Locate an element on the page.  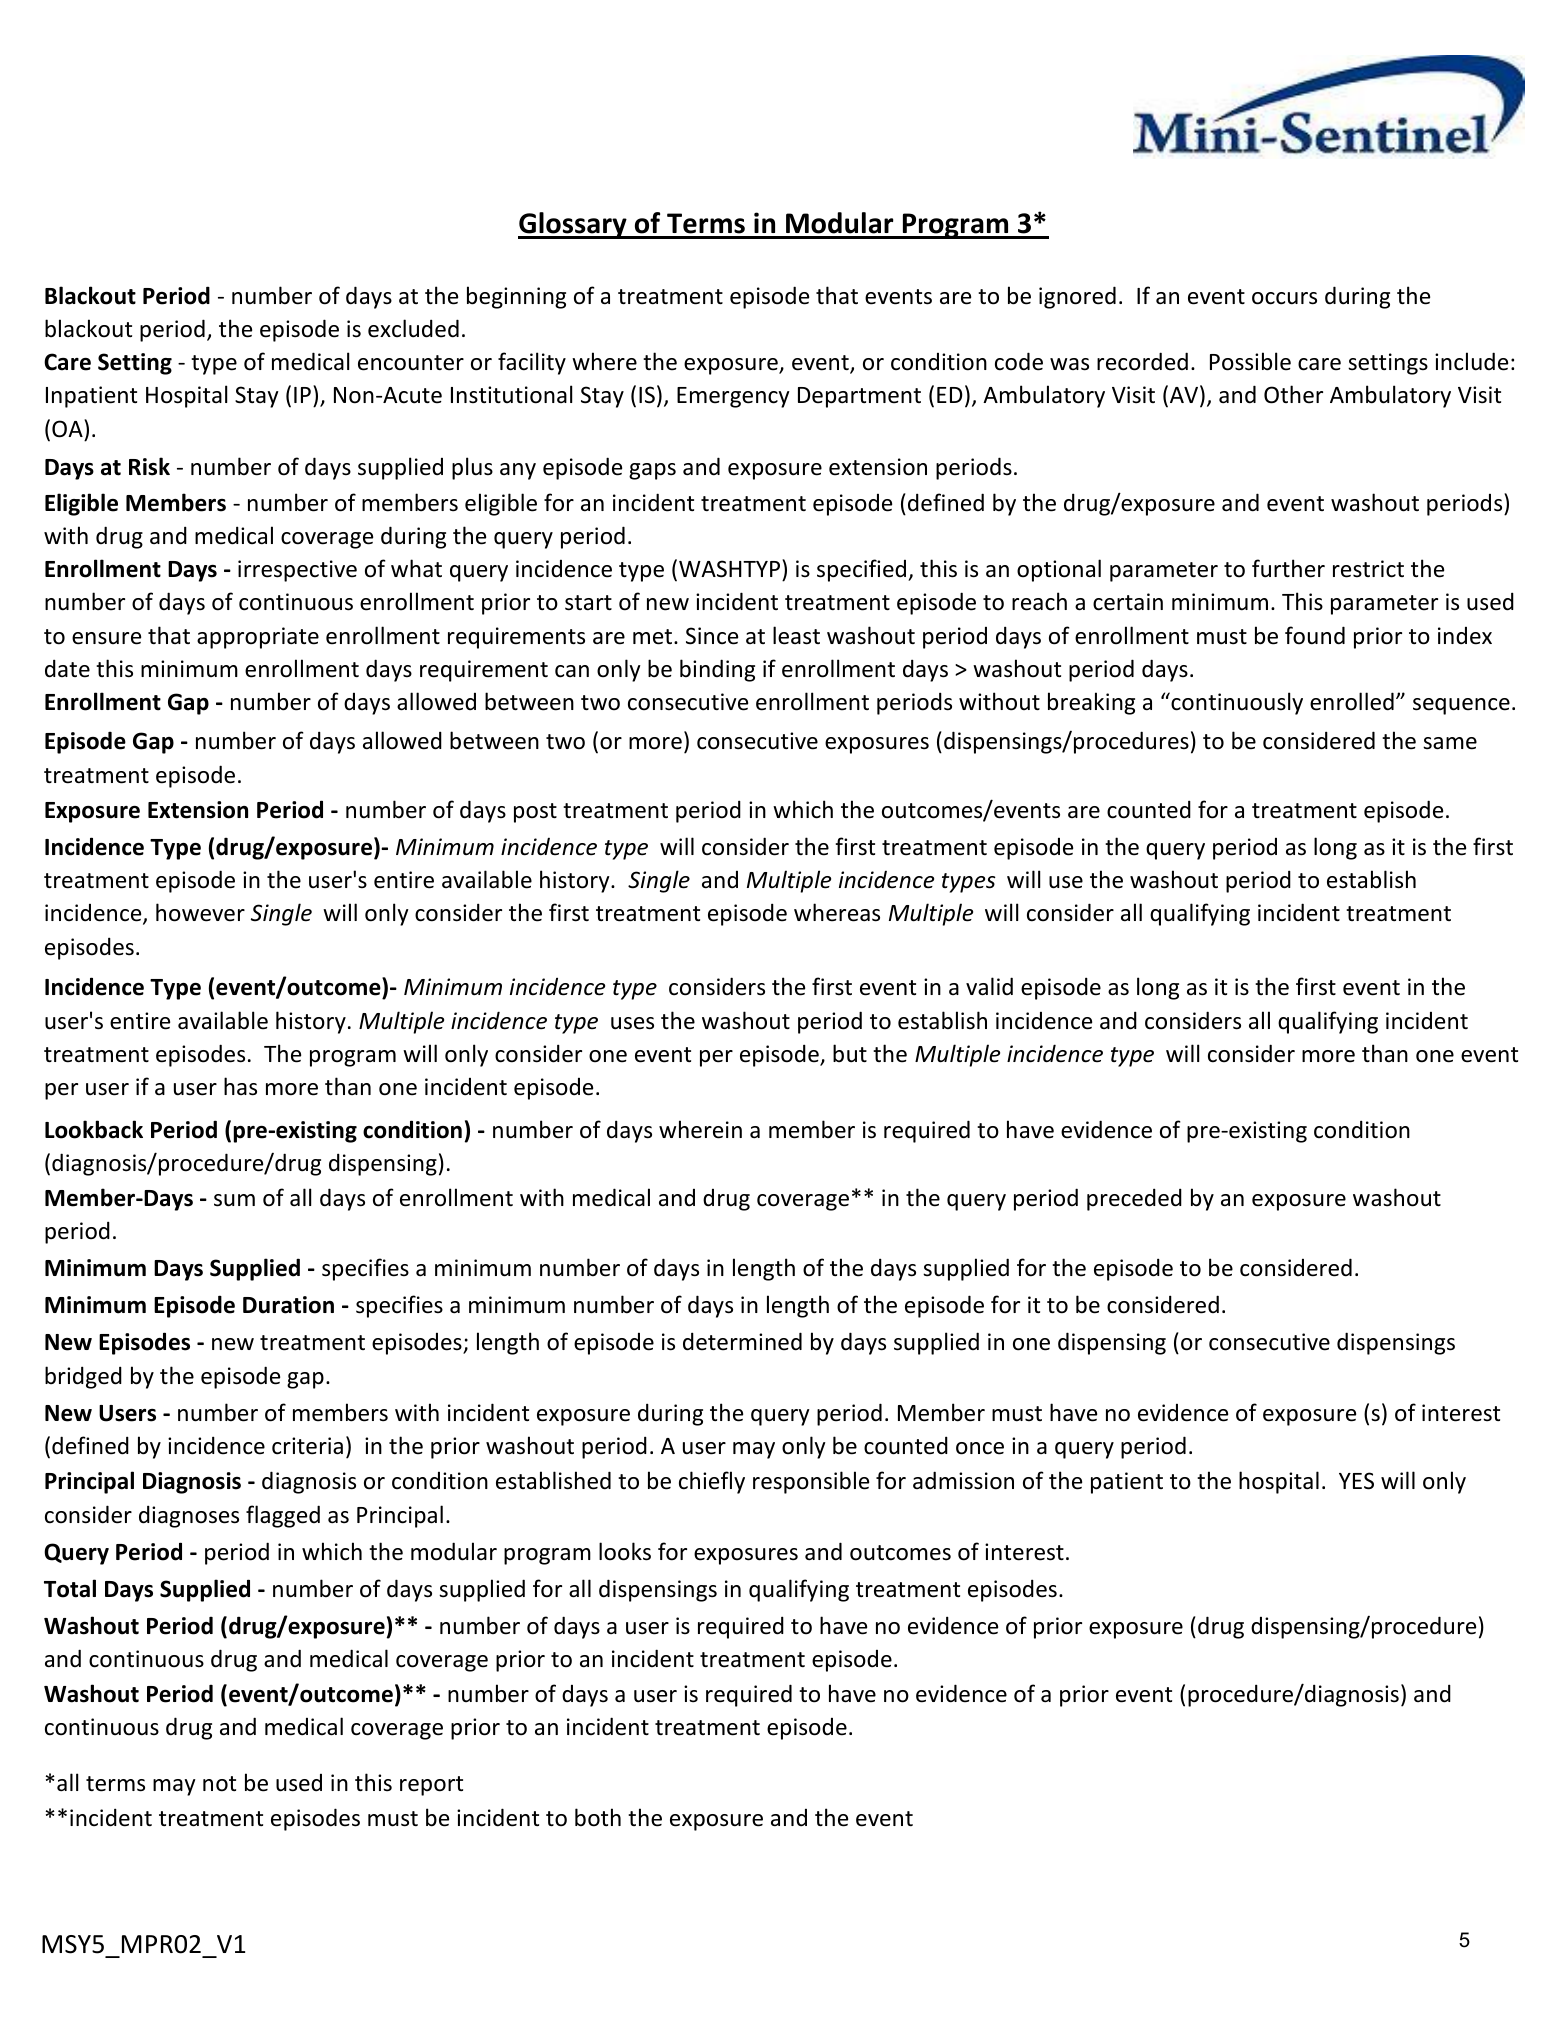
not is located at coordinates (219, 1784).
